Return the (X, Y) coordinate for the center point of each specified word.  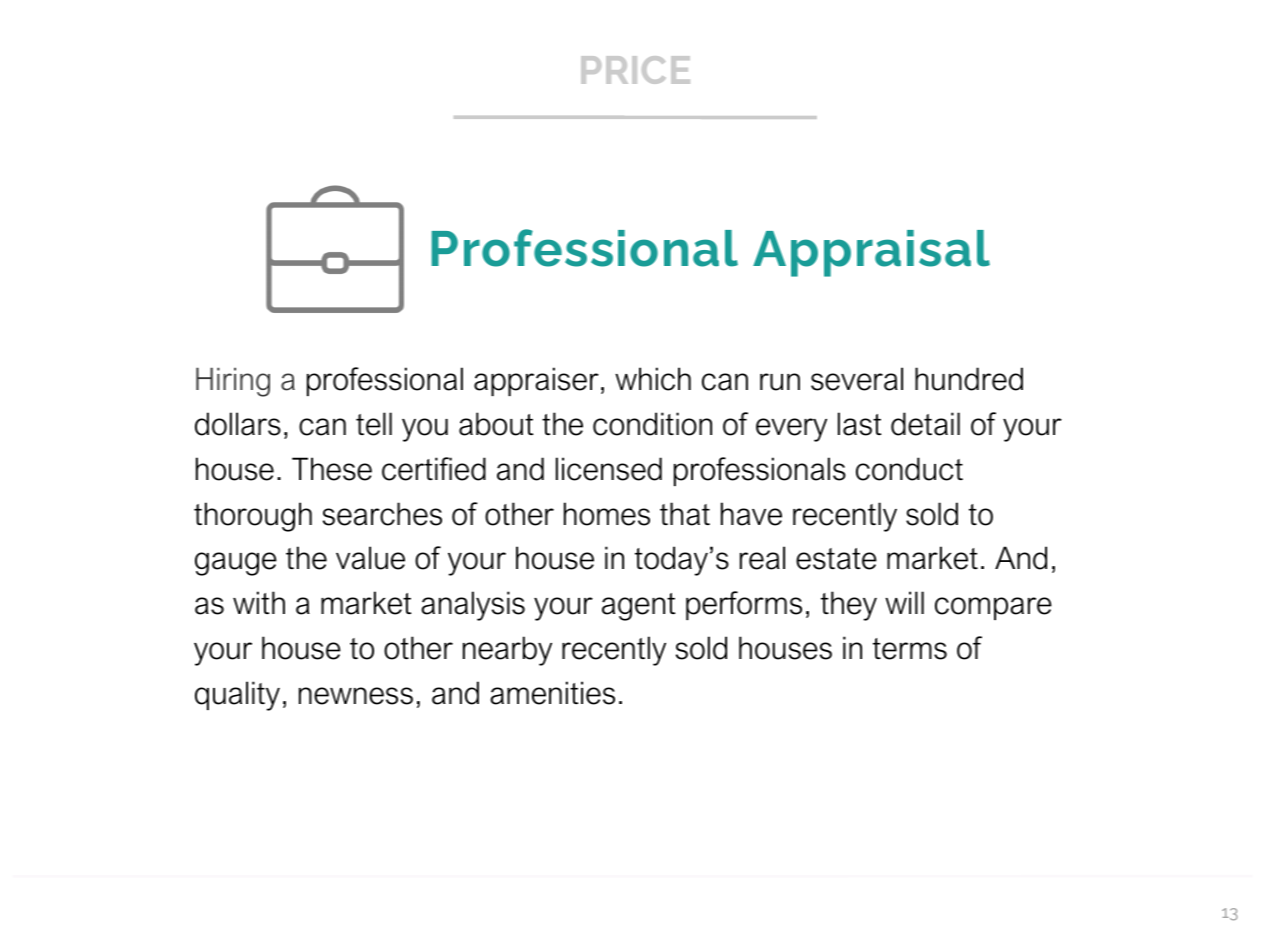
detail (925, 424)
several (857, 379)
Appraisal (871, 253)
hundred (969, 379)
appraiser (536, 381)
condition (652, 424)
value (370, 558)
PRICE (635, 70)
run (780, 382)
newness (356, 696)
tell (374, 424)
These (332, 469)
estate (836, 559)
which (653, 379)
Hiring (233, 382)
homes (607, 514)
